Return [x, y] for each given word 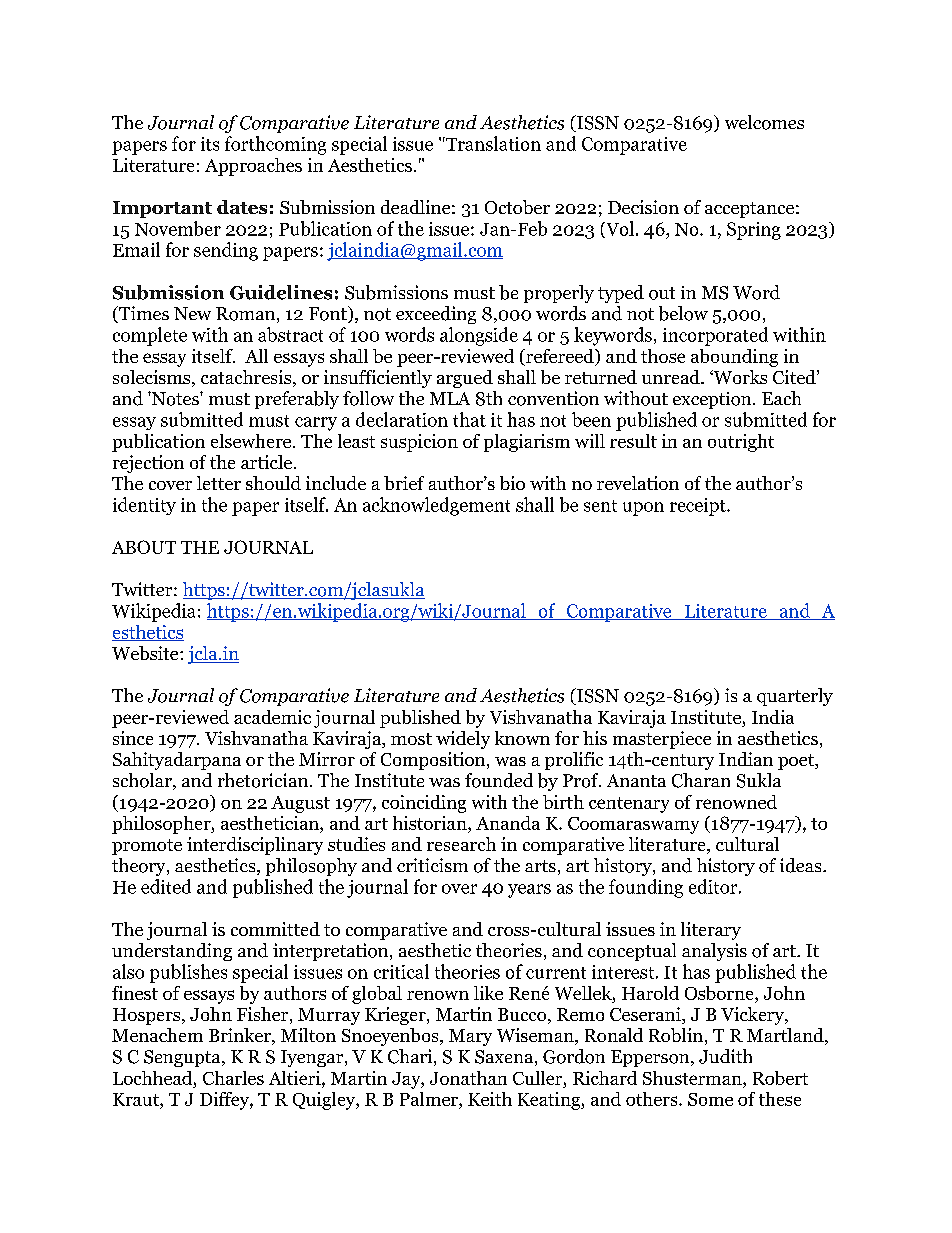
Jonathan [468, 1078]
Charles [233, 1078]
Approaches [253, 167]
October [517, 207]
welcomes [764, 122]
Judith [725, 1056]
